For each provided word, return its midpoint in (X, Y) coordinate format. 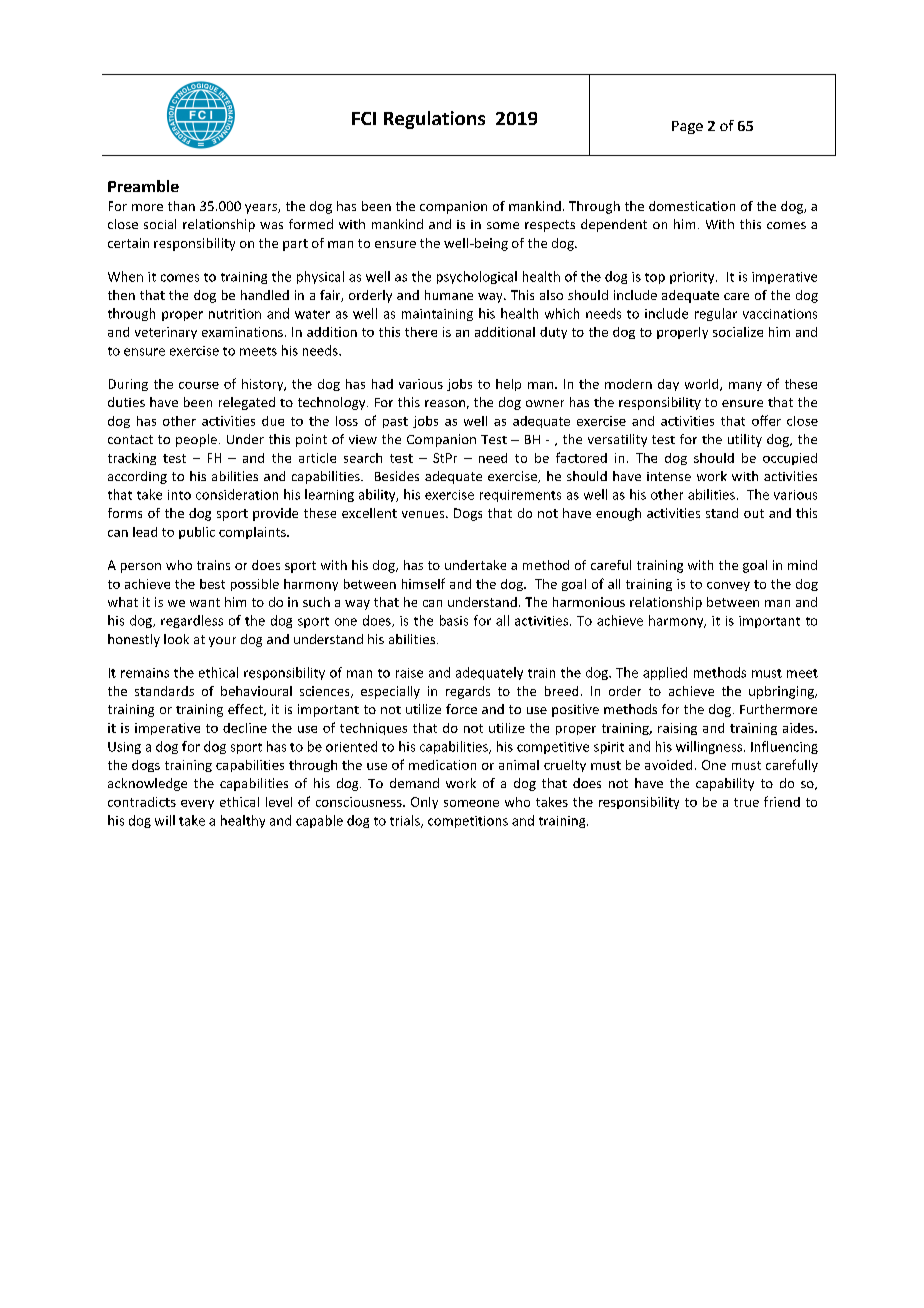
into (179, 495)
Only (424, 803)
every (197, 804)
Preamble (143, 186)
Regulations (434, 120)
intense (669, 476)
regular (716, 314)
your (222, 642)
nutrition (235, 314)
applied (665, 673)
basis (454, 620)
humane (449, 295)
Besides (397, 476)
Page (687, 127)
